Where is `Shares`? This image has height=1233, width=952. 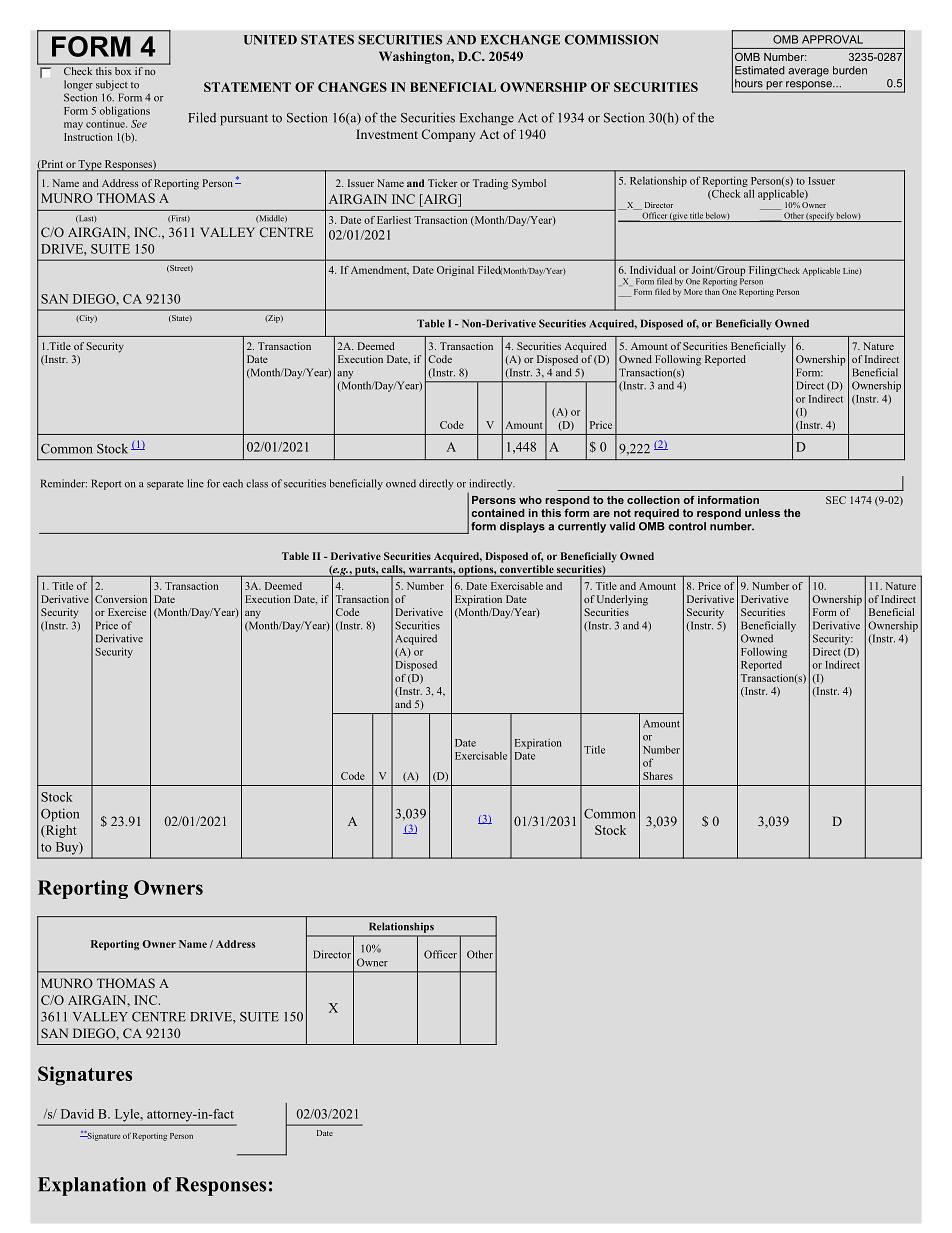 Shares is located at coordinates (658, 776).
